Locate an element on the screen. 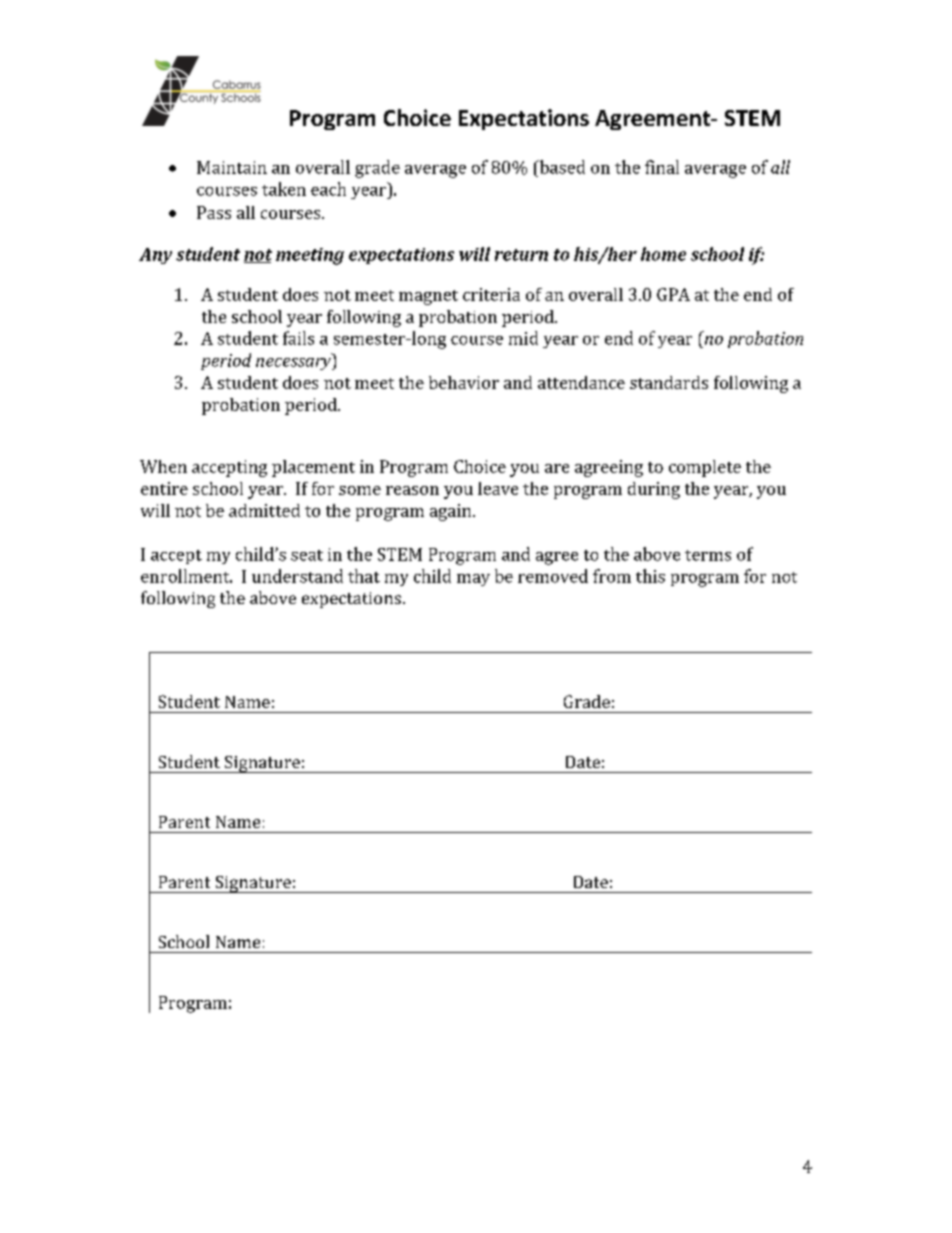 Image resolution: width=952 pixels, height=1233 pixels. behavior is located at coordinates (464, 382).
